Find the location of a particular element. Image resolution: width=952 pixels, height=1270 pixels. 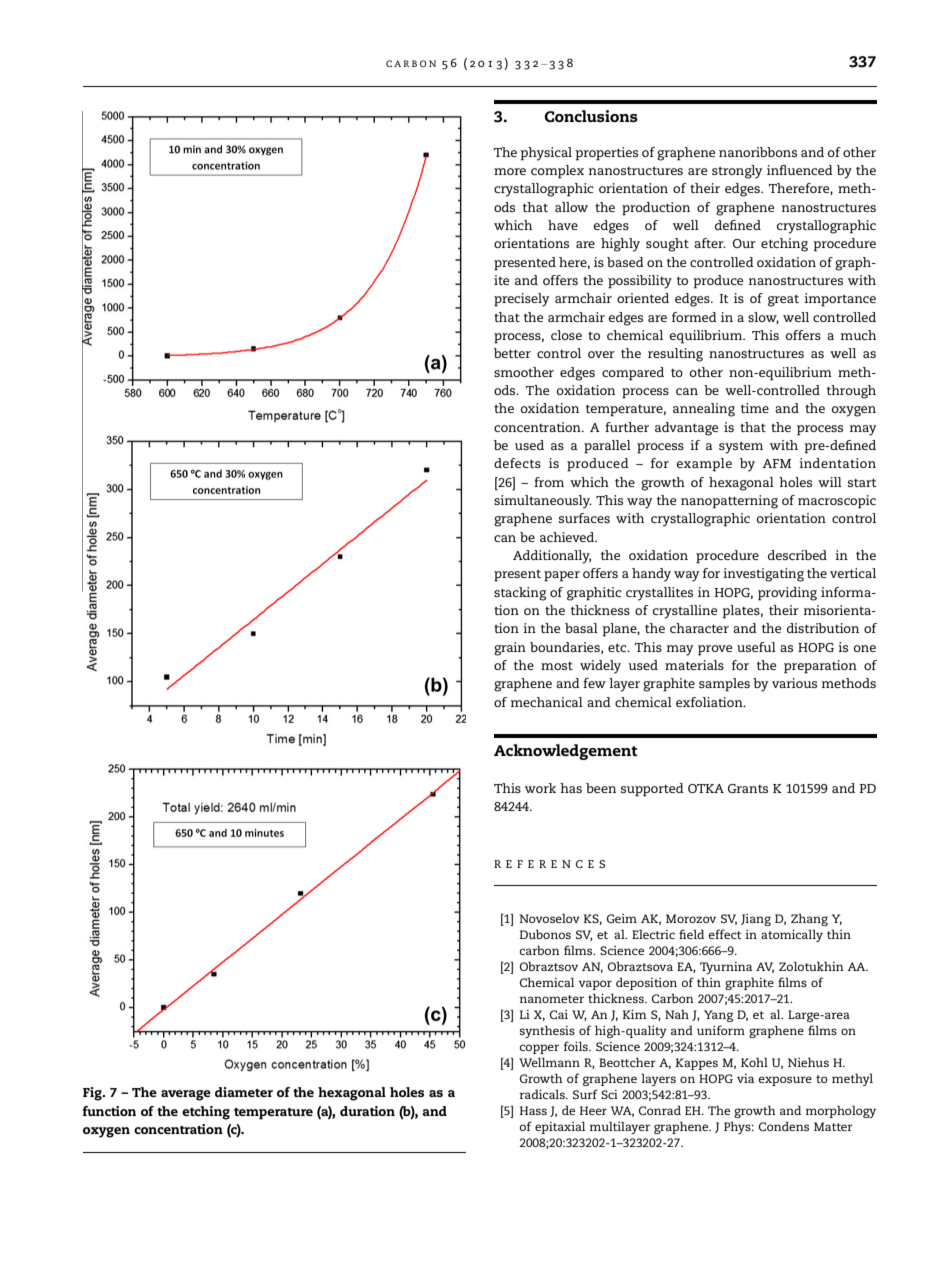

more is located at coordinates (510, 171).
